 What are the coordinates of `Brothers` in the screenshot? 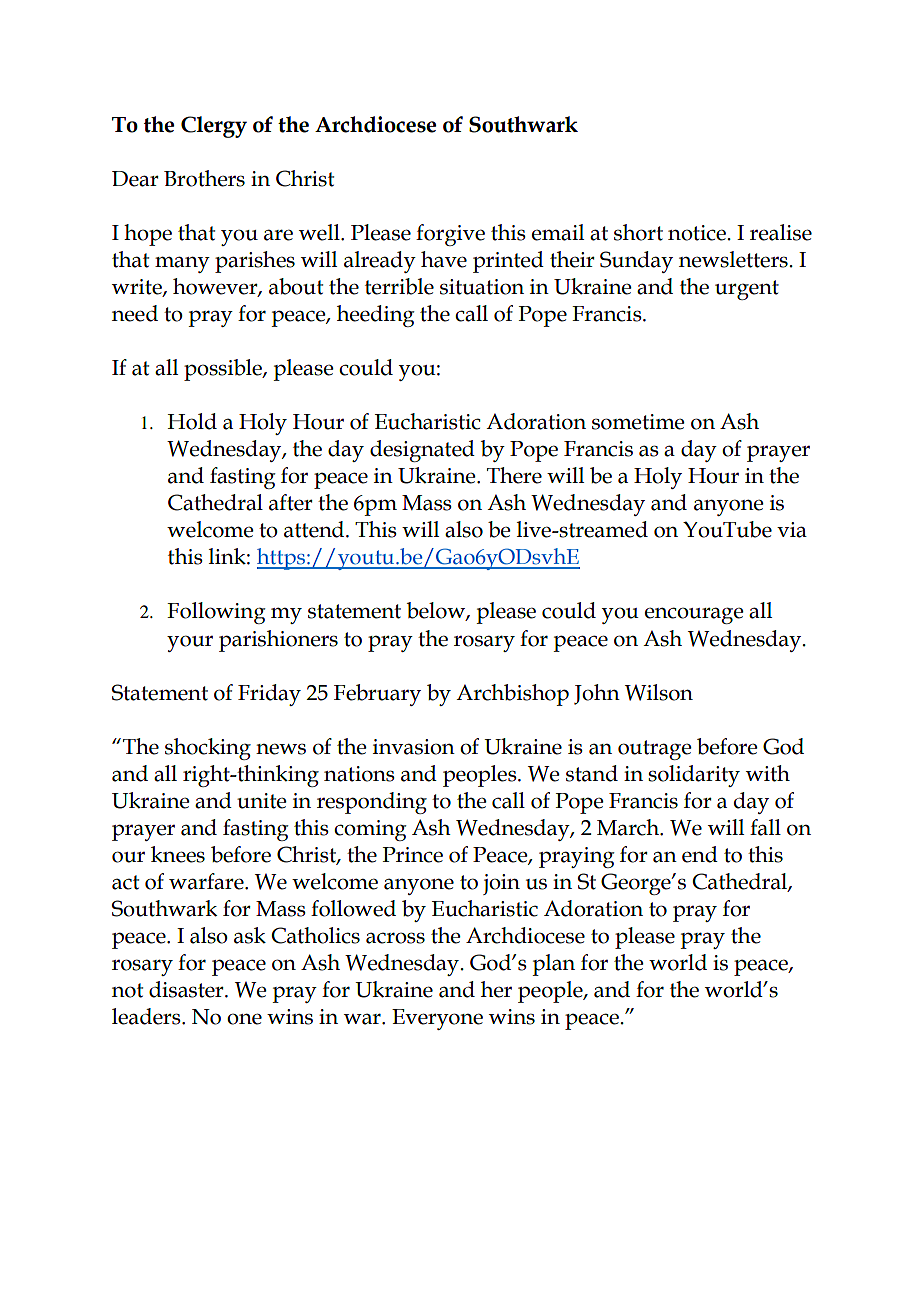 It's located at (204, 178).
